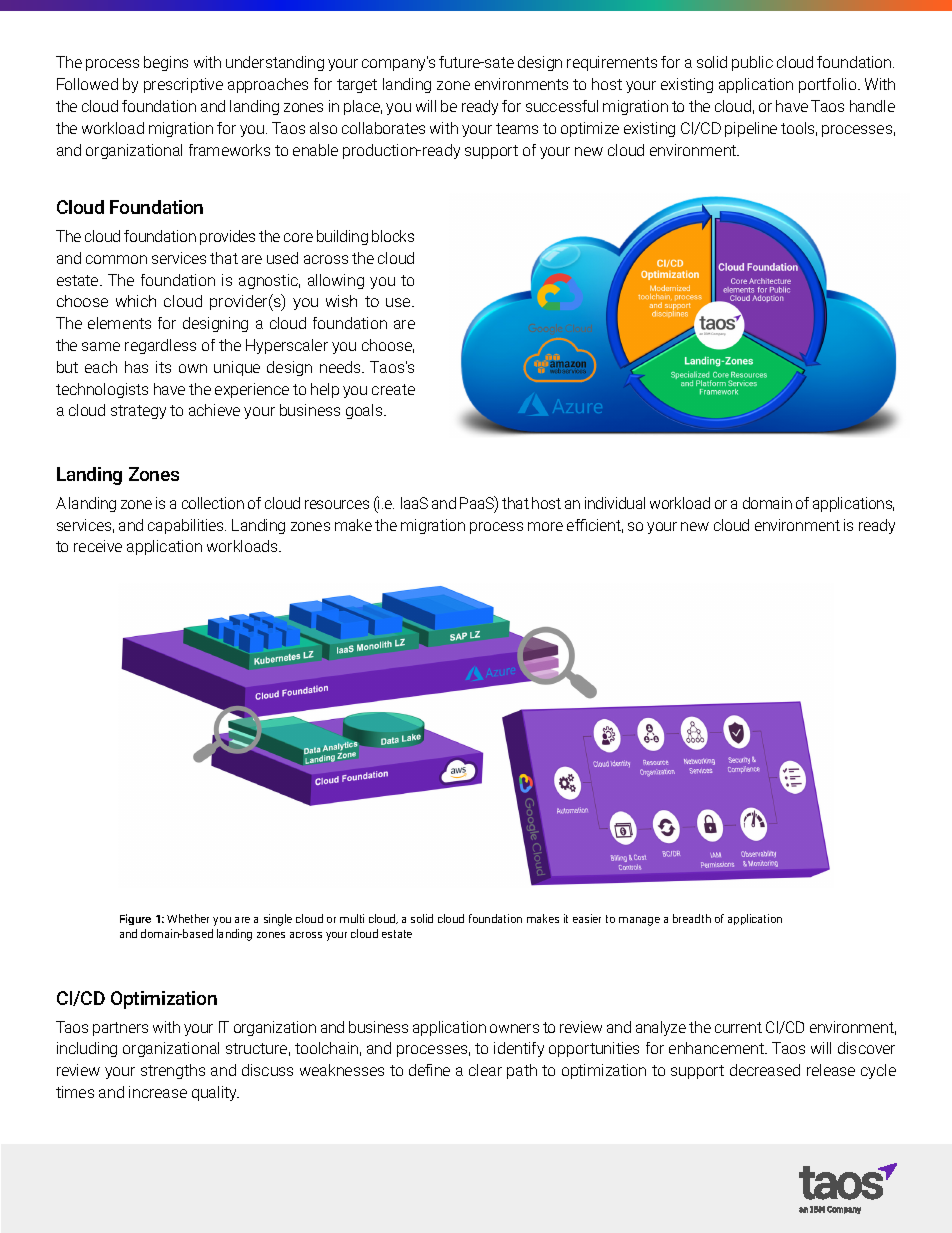 The height and width of the screenshot is (1233, 952). Describe the element at coordinates (188, 918) in the screenshot. I see `Whether` at that location.
